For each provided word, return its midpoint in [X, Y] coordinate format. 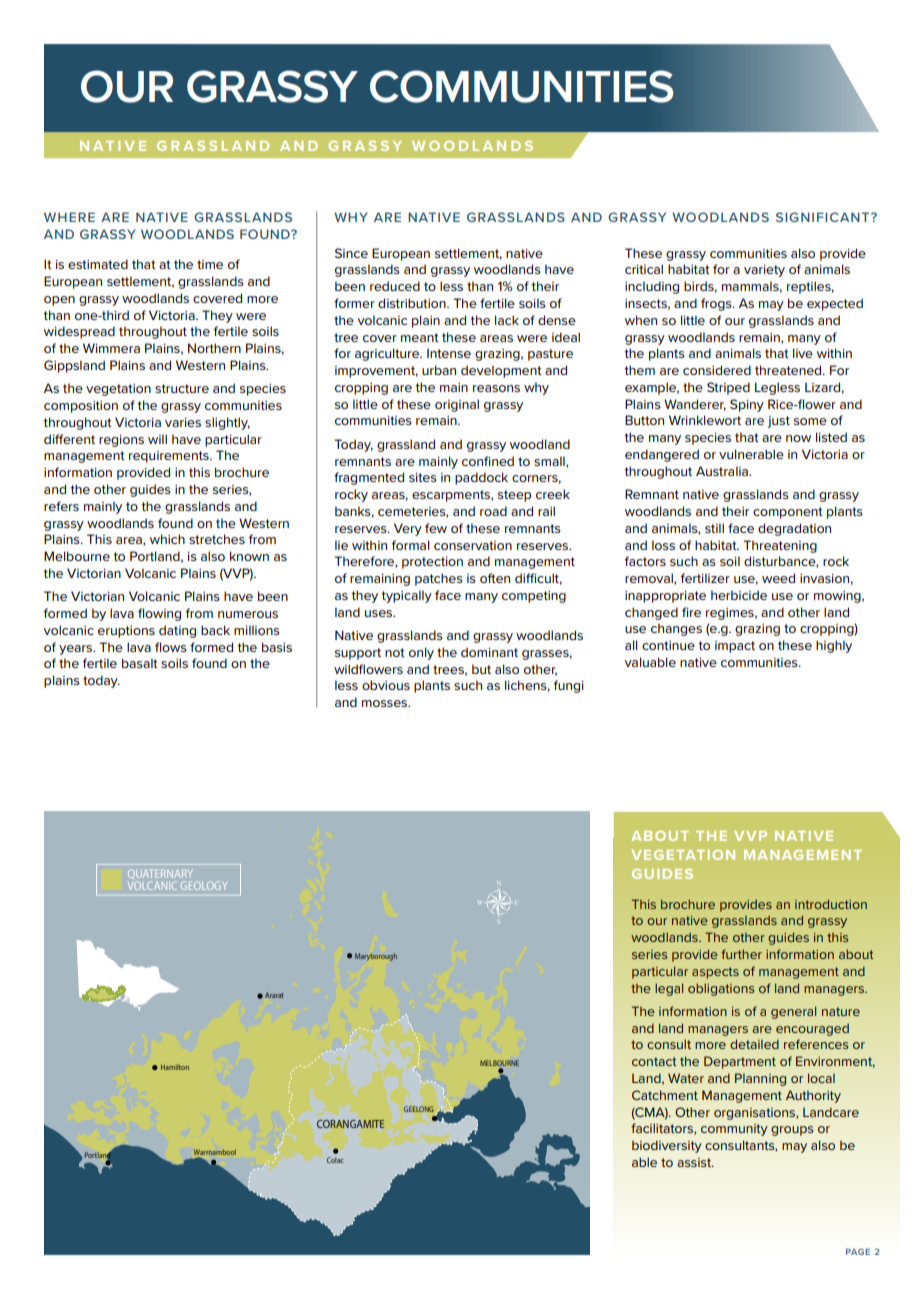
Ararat [274, 995]
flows [171, 647]
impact [735, 647]
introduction [831, 904]
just [778, 422]
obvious [386, 685]
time [210, 264]
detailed [754, 1044]
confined [488, 461]
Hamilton [175, 1067]
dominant [489, 652]
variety [764, 271]
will [157, 439]
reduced [395, 286]
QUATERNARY [160, 875]
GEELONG [419, 1109]
